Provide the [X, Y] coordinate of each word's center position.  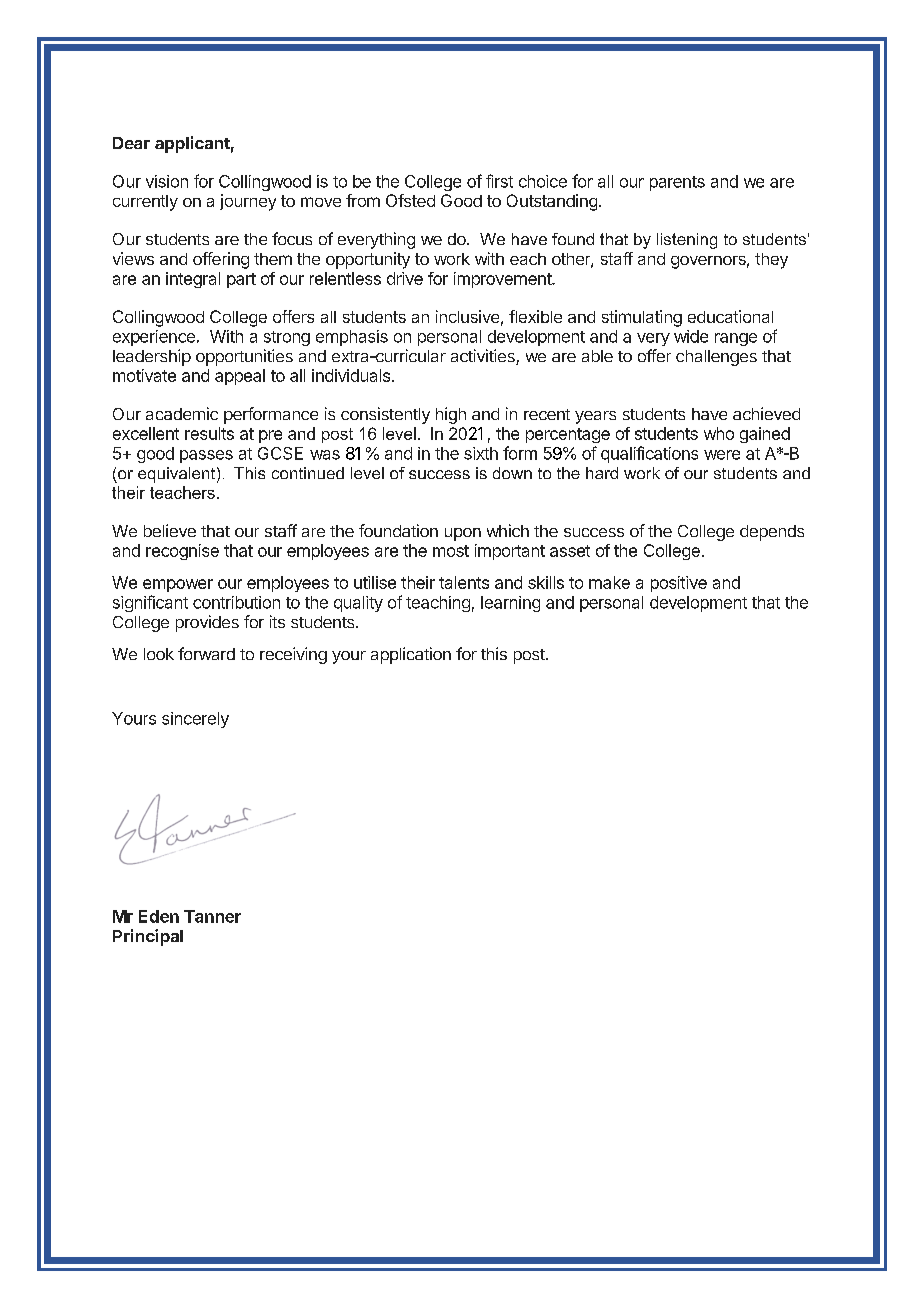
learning [510, 604]
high [451, 415]
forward [206, 653]
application [411, 655]
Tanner [212, 916]
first [499, 181]
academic [182, 413]
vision [167, 181]
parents [677, 183]
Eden [159, 916]
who [719, 433]
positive [679, 584]
